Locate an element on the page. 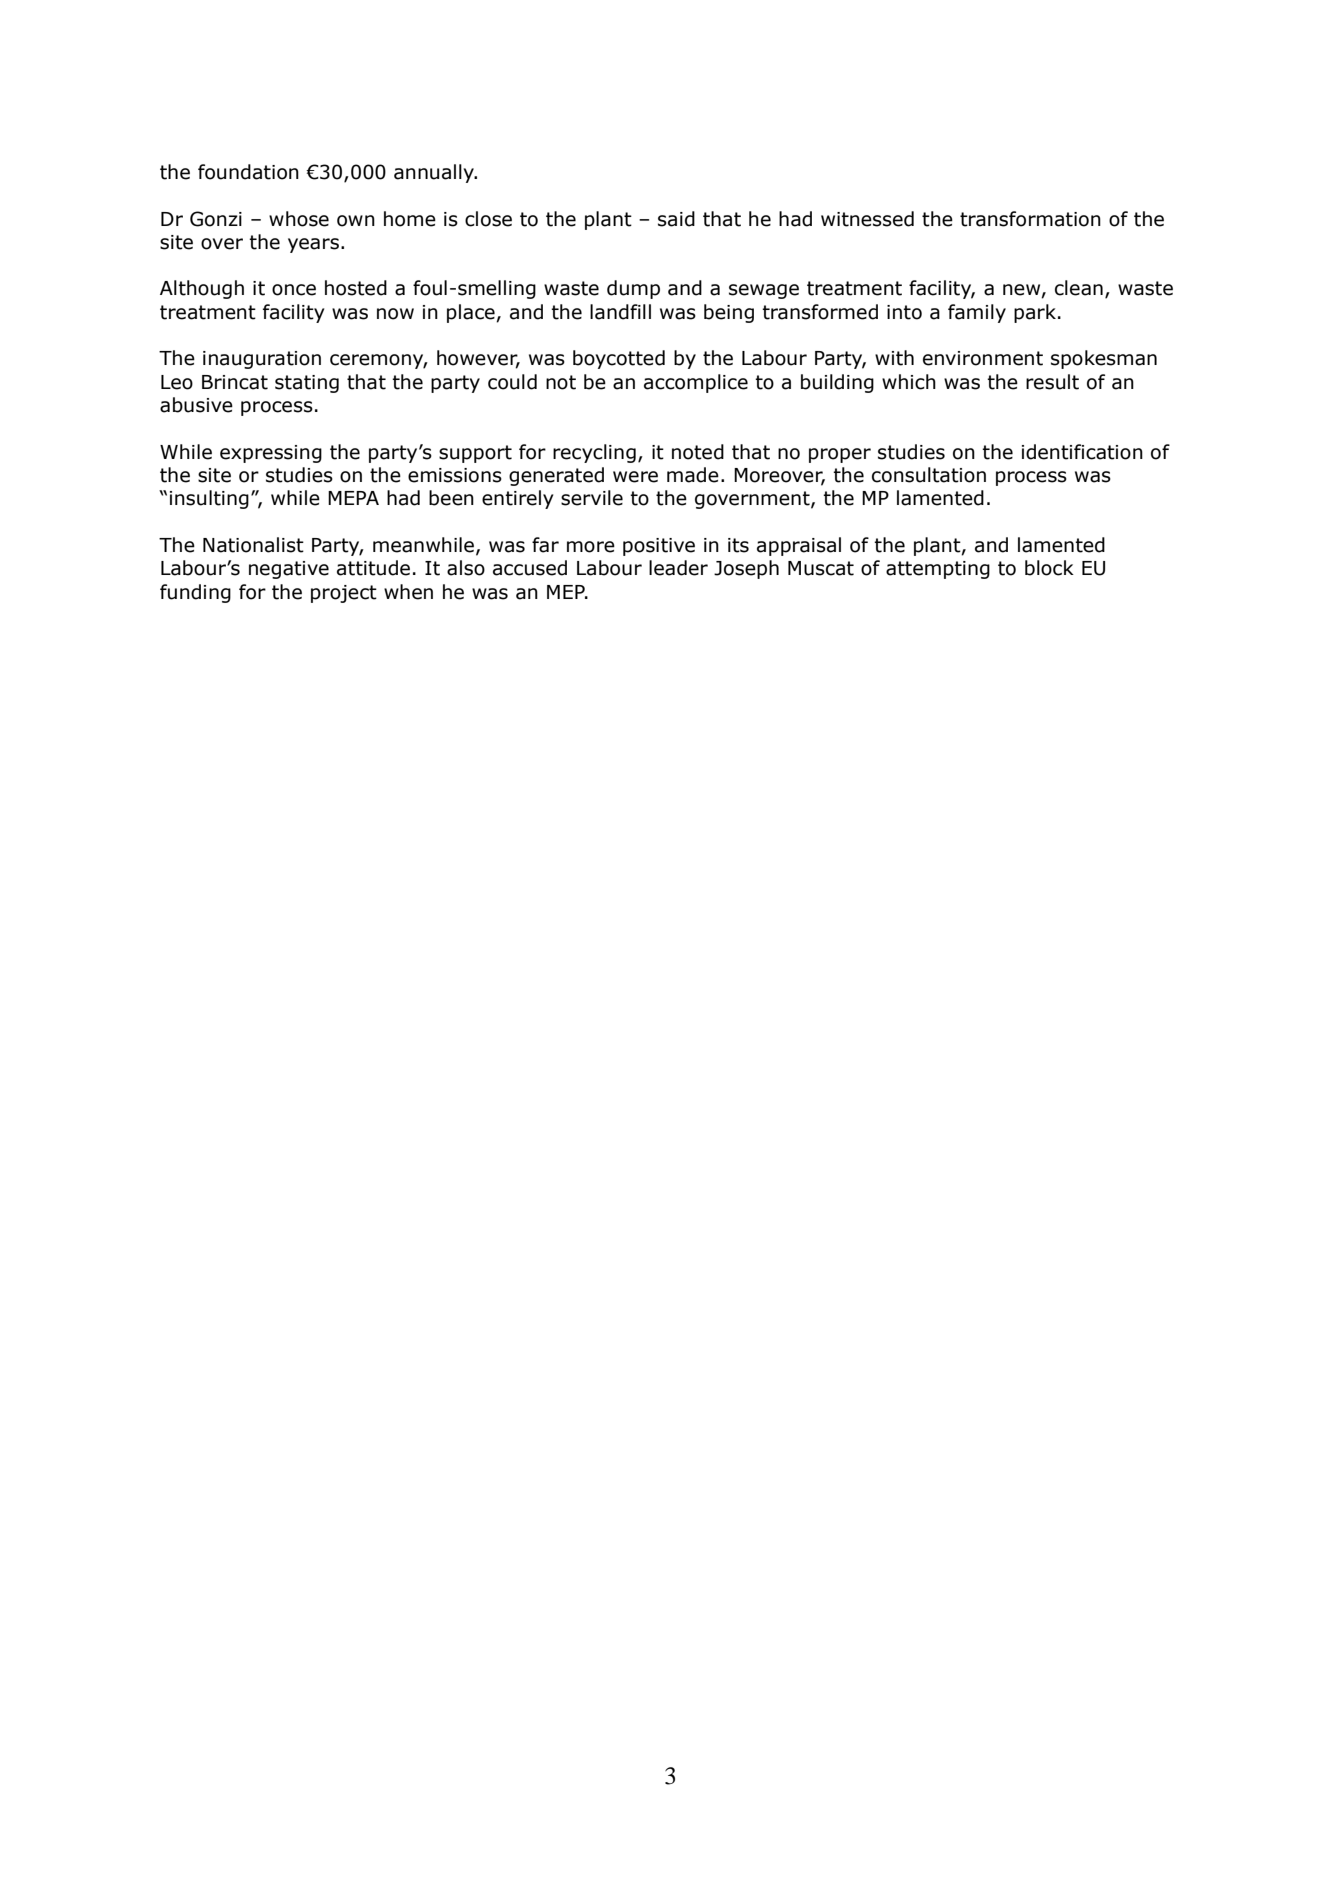 Image resolution: width=1340 pixels, height=1896 pixels. stating is located at coordinates (307, 384).
